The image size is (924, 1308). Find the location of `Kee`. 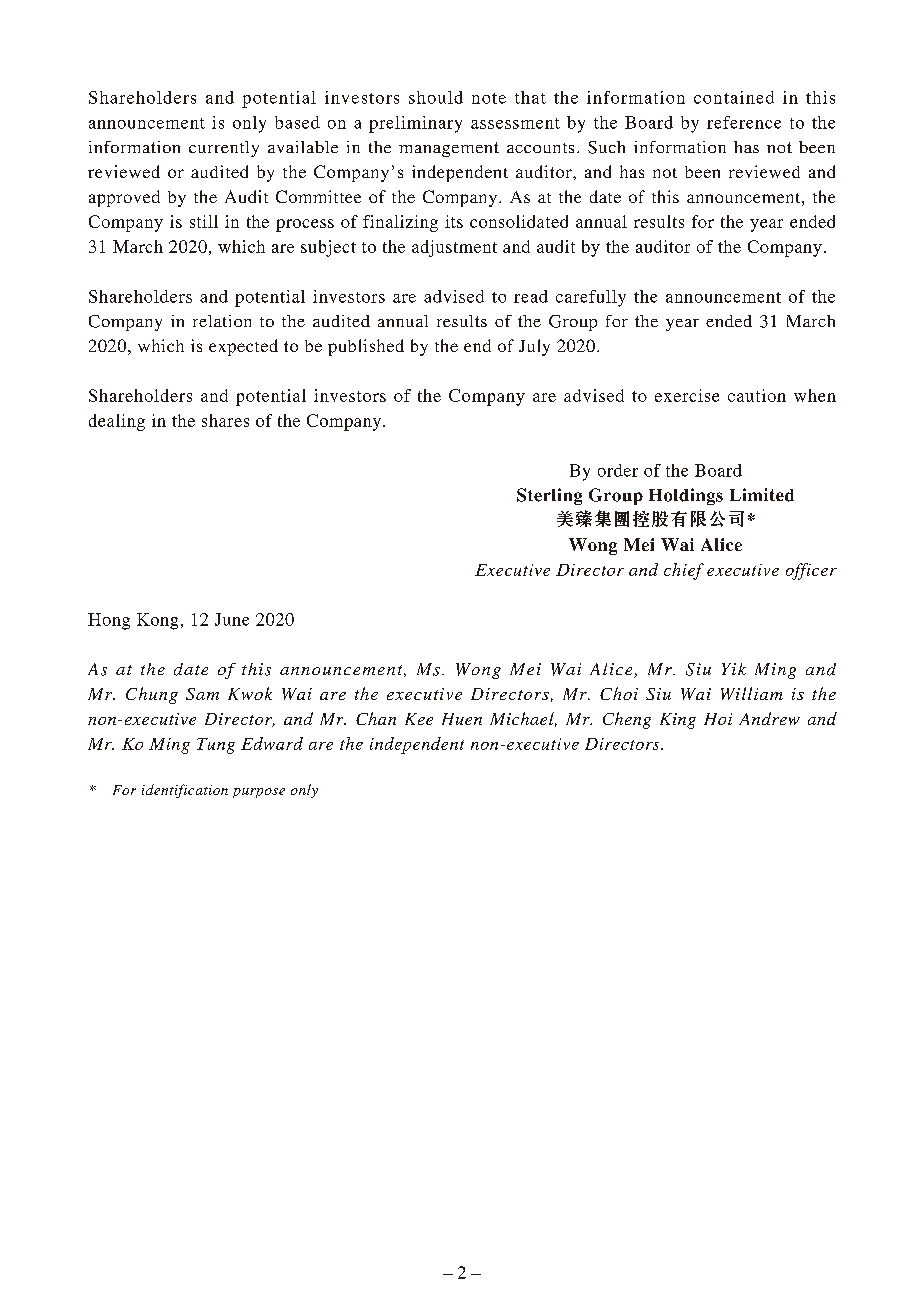

Kee is located at coordinates (419, 719).
